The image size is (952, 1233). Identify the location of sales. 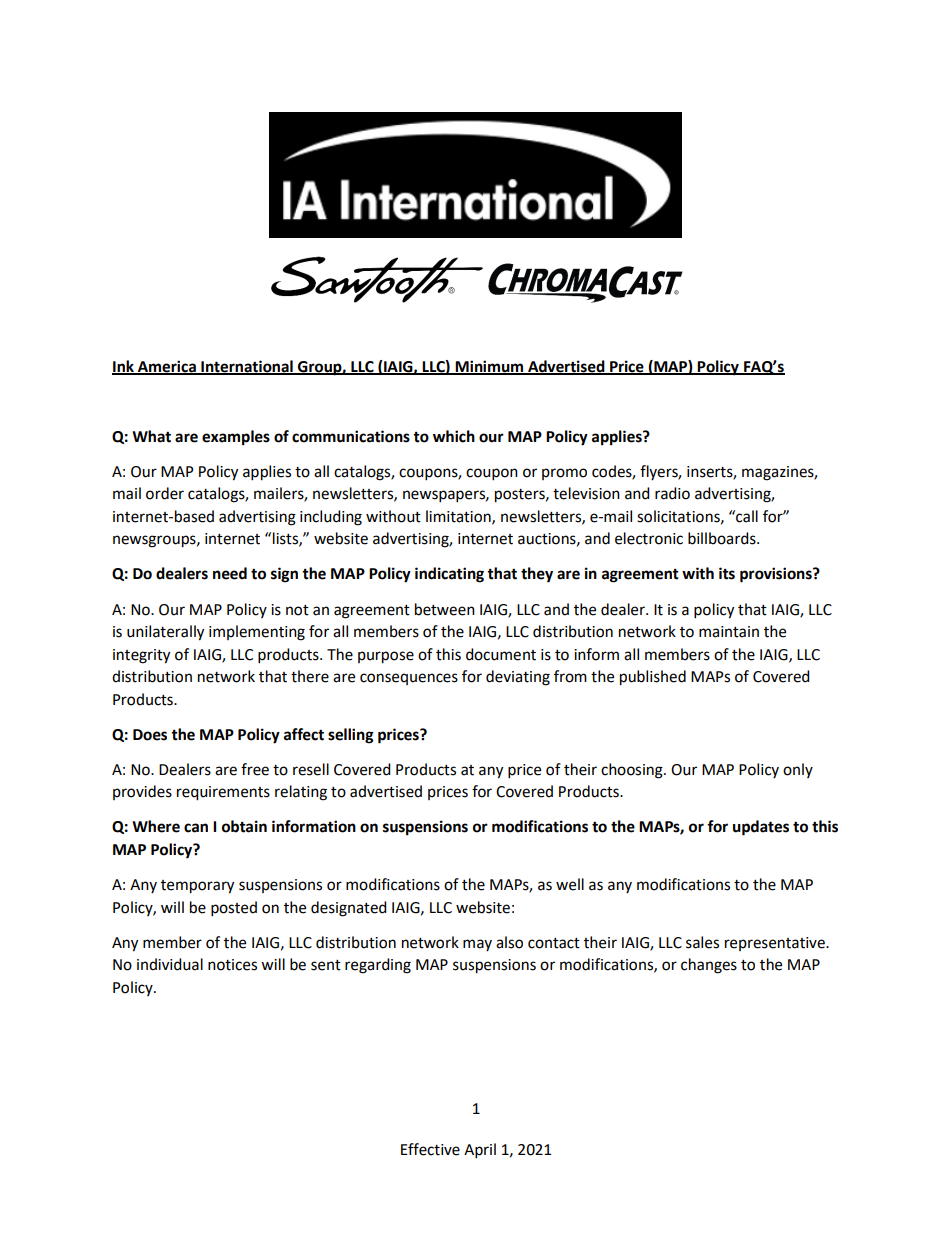
(702, 942).
